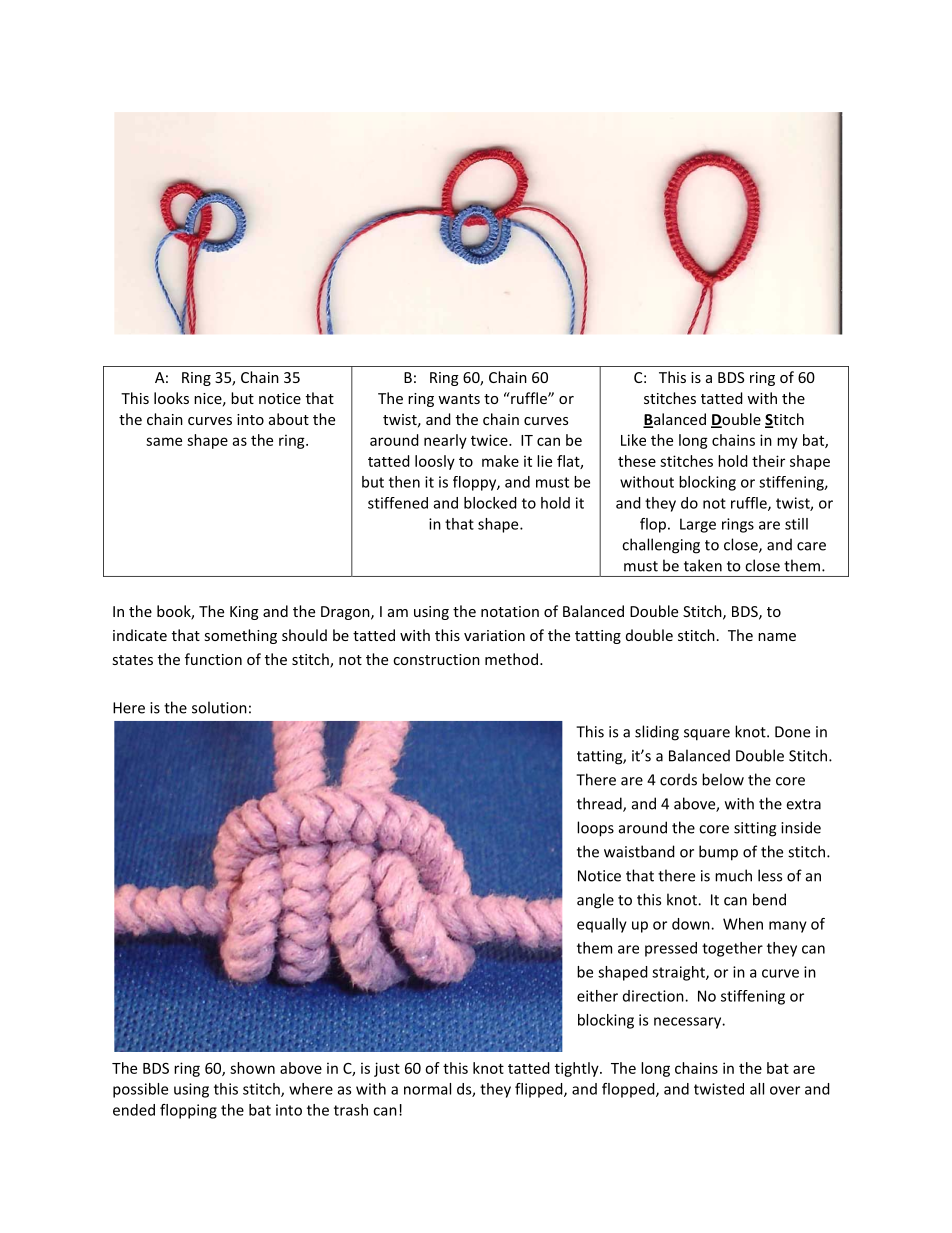 This page has height=1233, width=952. What do you see at coordinates (219, 707) in the page?
I see `solution` at bounding box center [219, 707].
